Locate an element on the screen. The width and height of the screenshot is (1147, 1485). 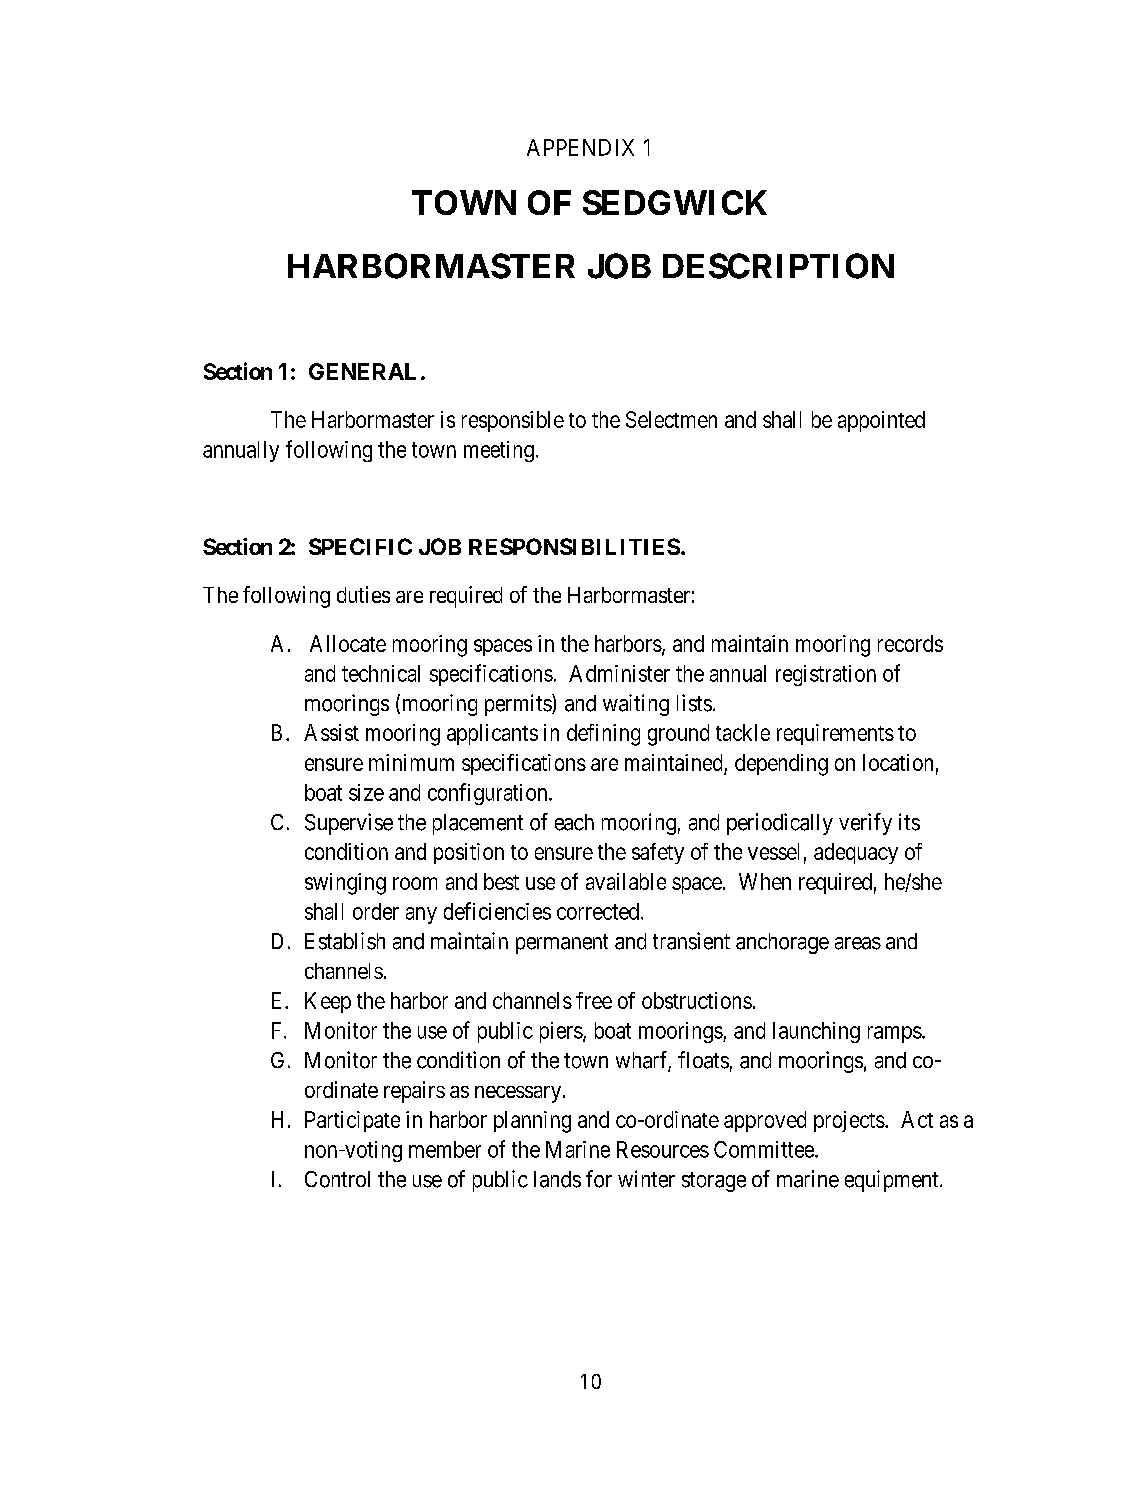
duties is located at coordinates (363, 594).
